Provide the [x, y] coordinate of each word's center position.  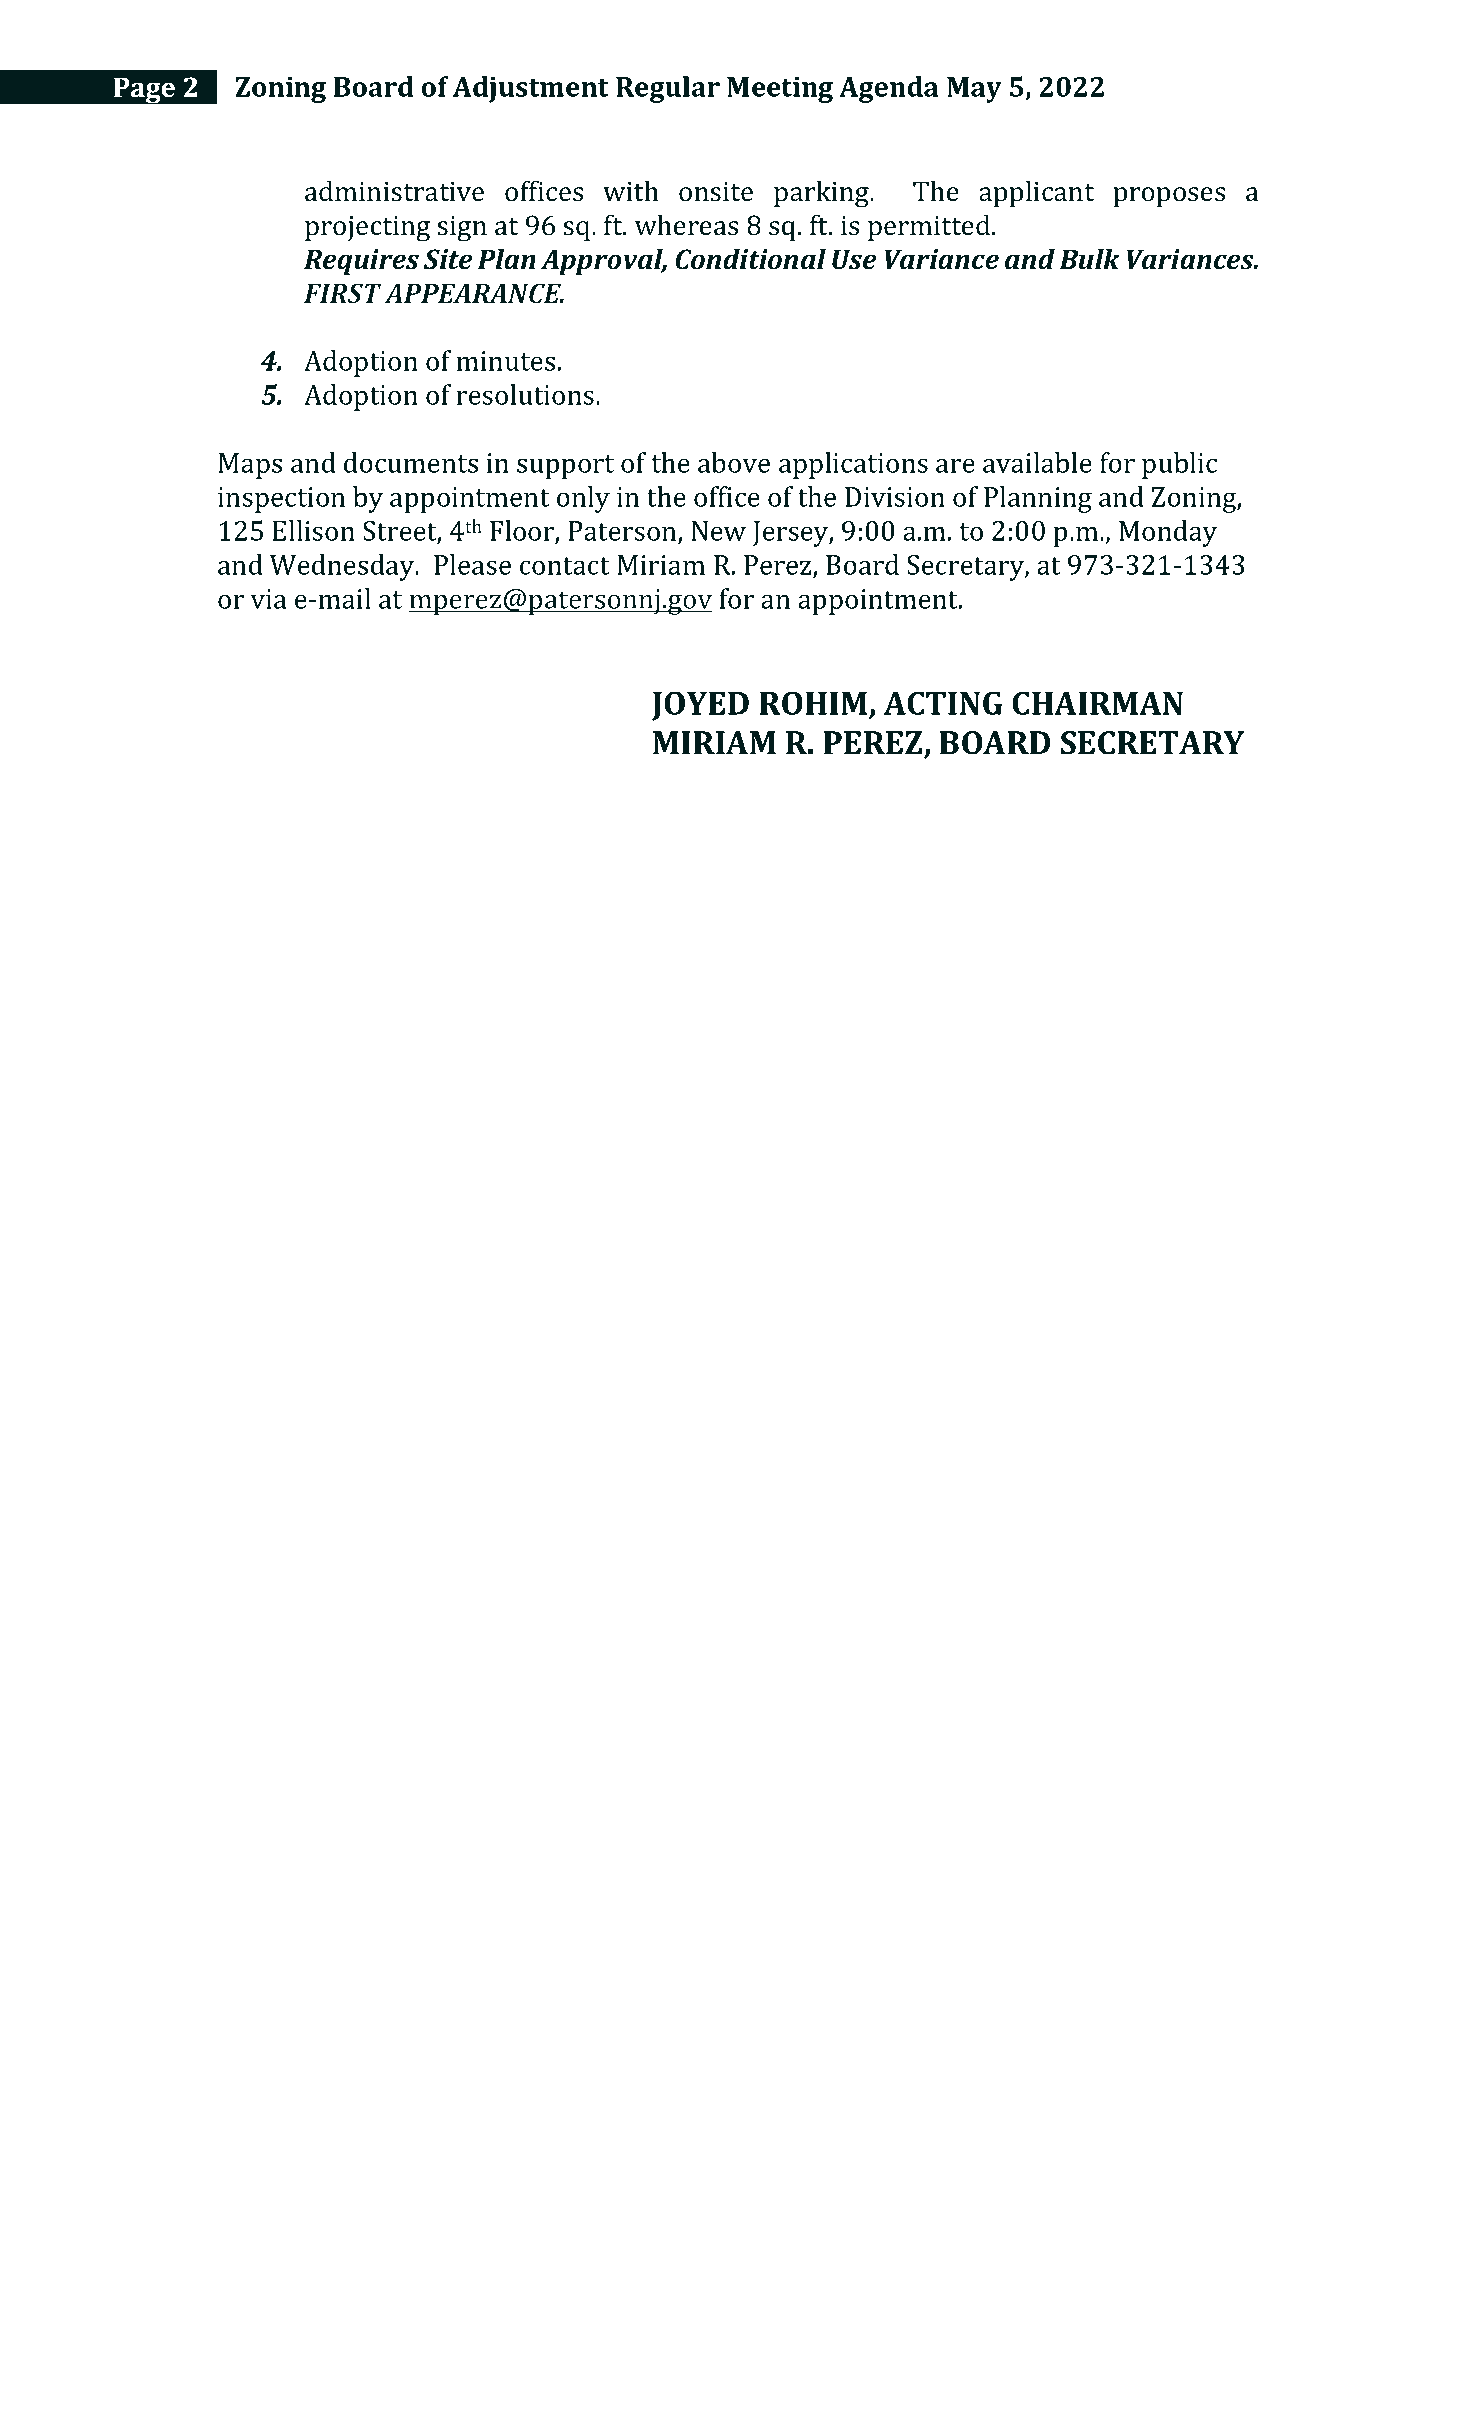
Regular [668, 89]
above [734, 462]
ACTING [943, 703]
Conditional [750, 259]
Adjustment [530, 89]
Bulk [1089, 259]
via [268, 599]
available [1037, 462]
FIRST [342, 293]
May [974, 90]
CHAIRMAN [1097, 703]
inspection [281, 500]
